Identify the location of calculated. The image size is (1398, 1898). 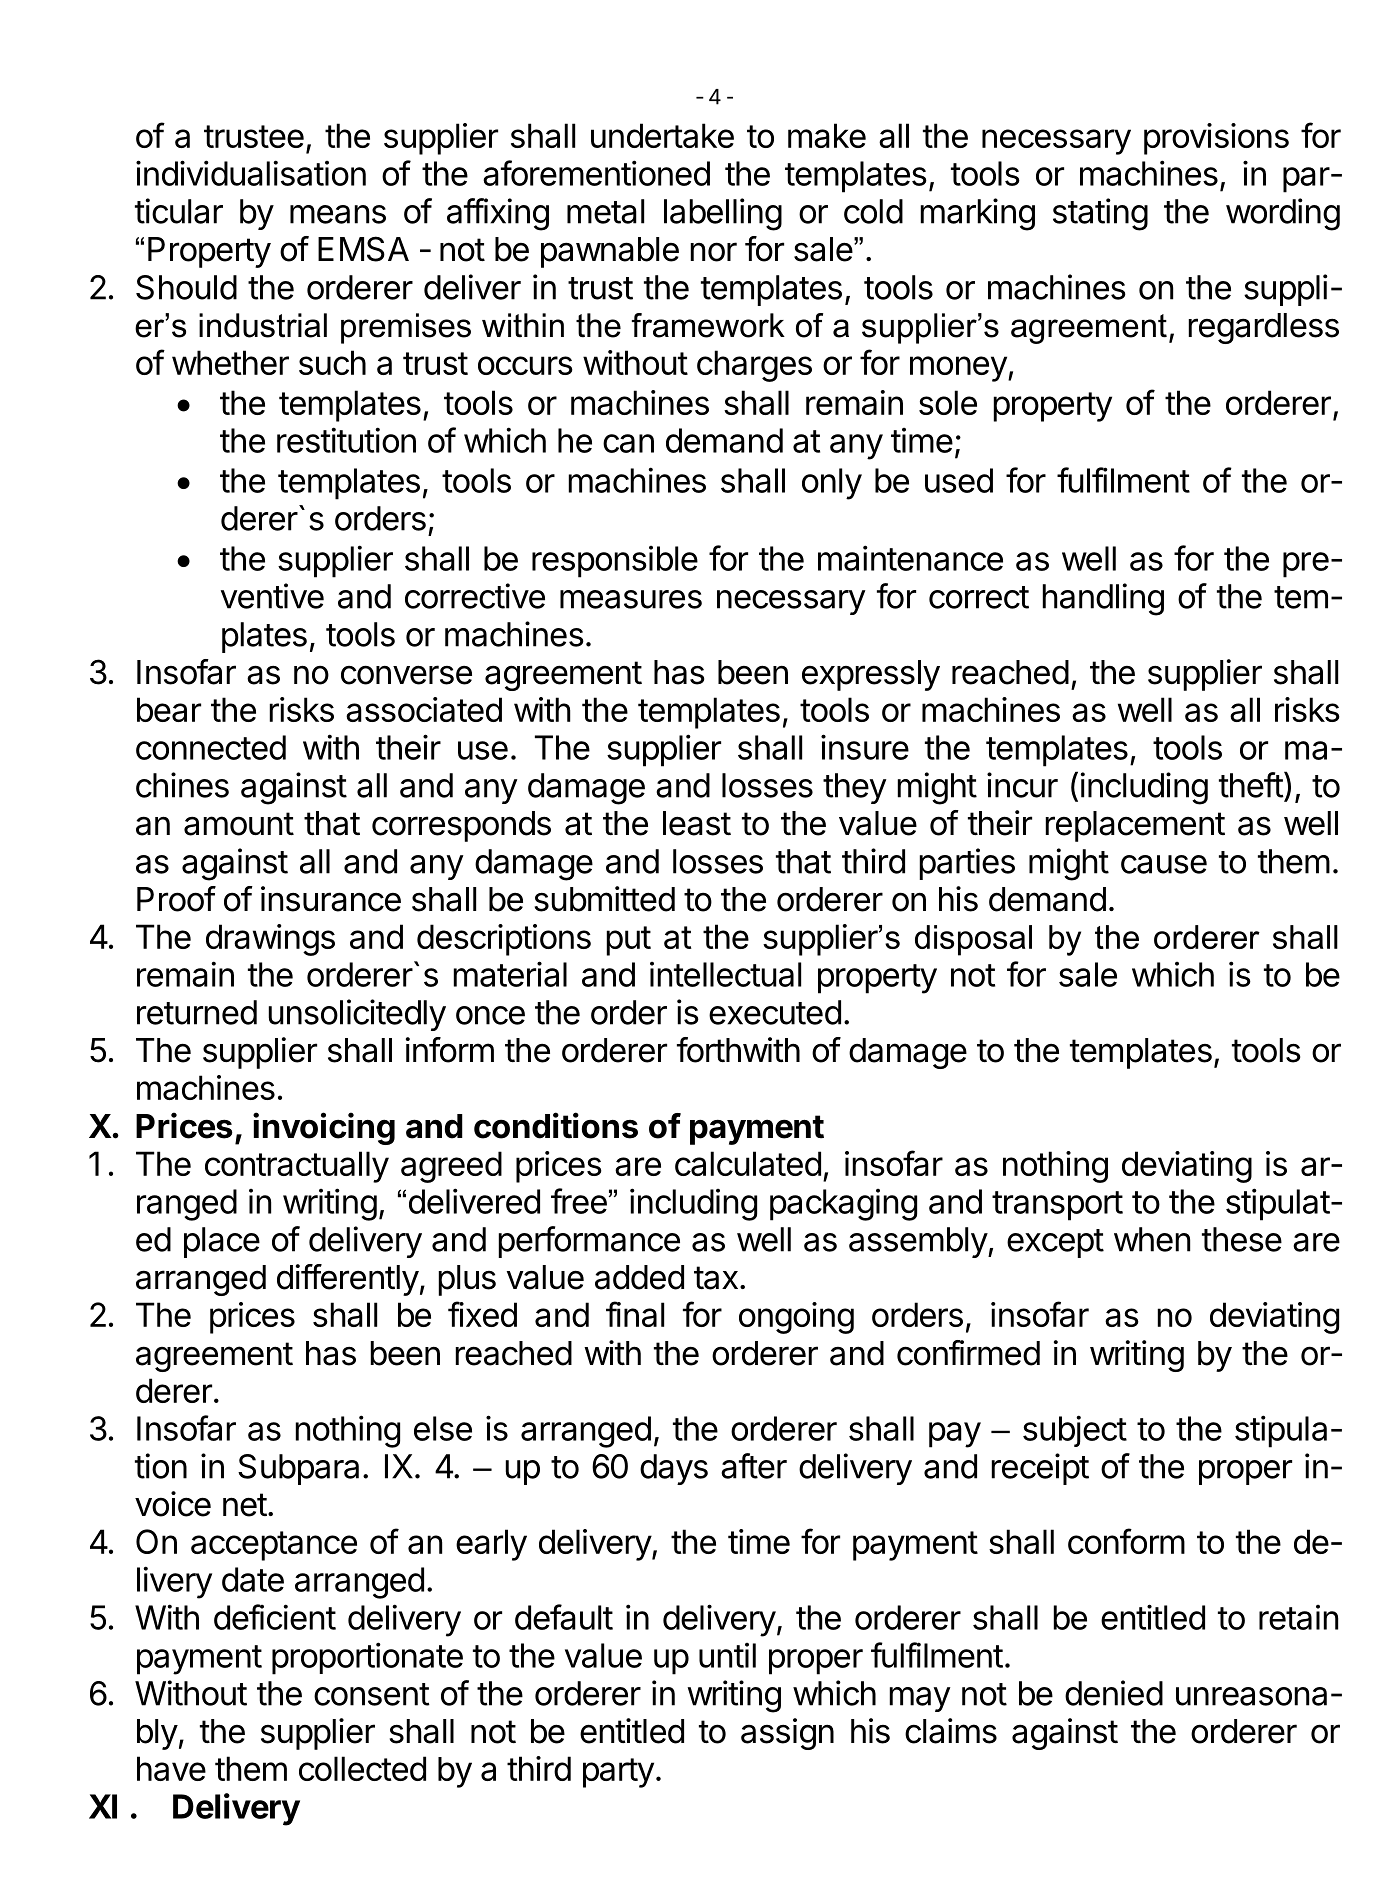
(748, 1163).
